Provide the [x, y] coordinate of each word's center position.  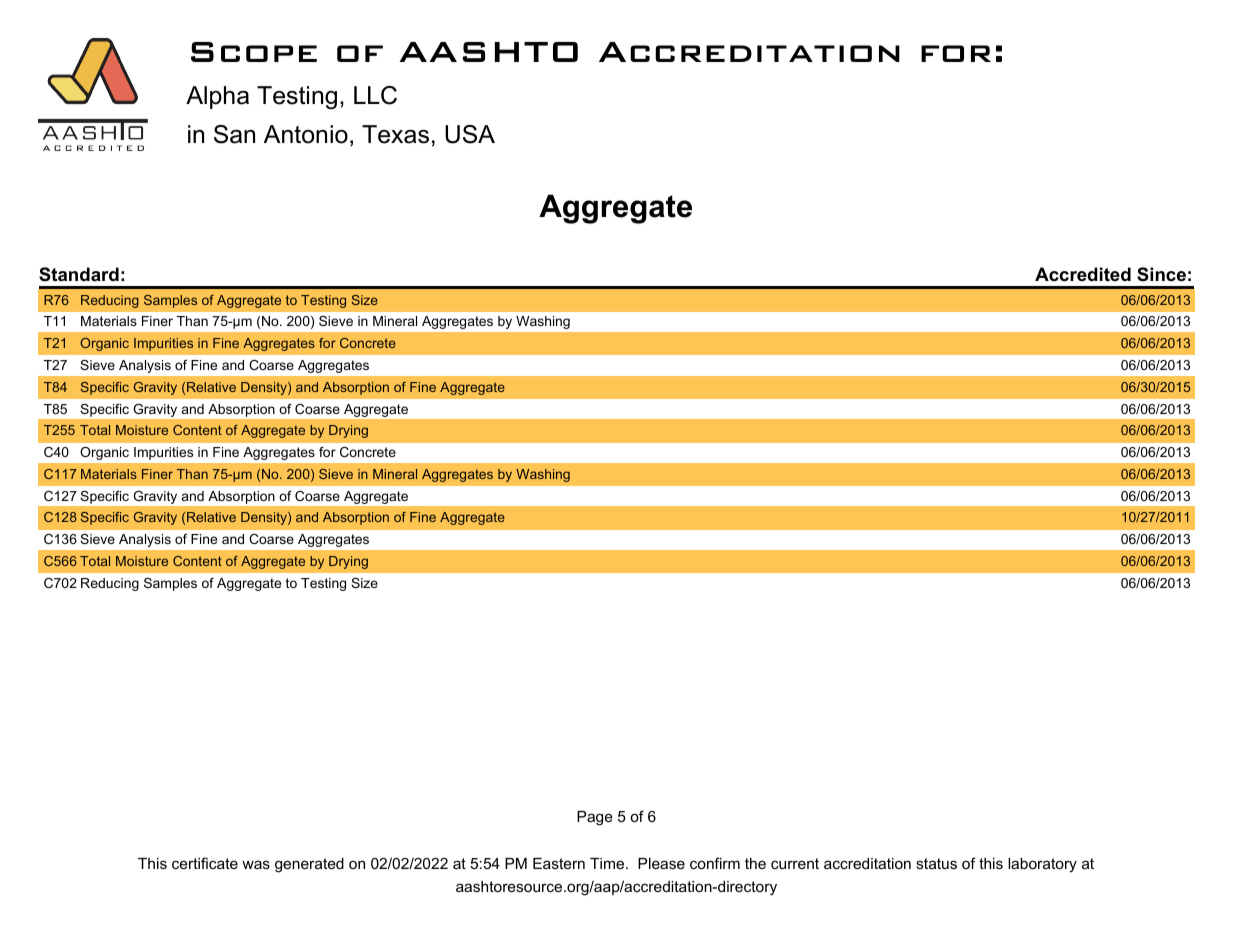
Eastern [559, 863]
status [936, 863]
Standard [79, 274]
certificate [205, 863]
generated [309, 865]
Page [595, 818]
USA [470, 134]
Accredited [1083, 274]
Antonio [306, 134]
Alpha [217, 97]
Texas [395, 134]
